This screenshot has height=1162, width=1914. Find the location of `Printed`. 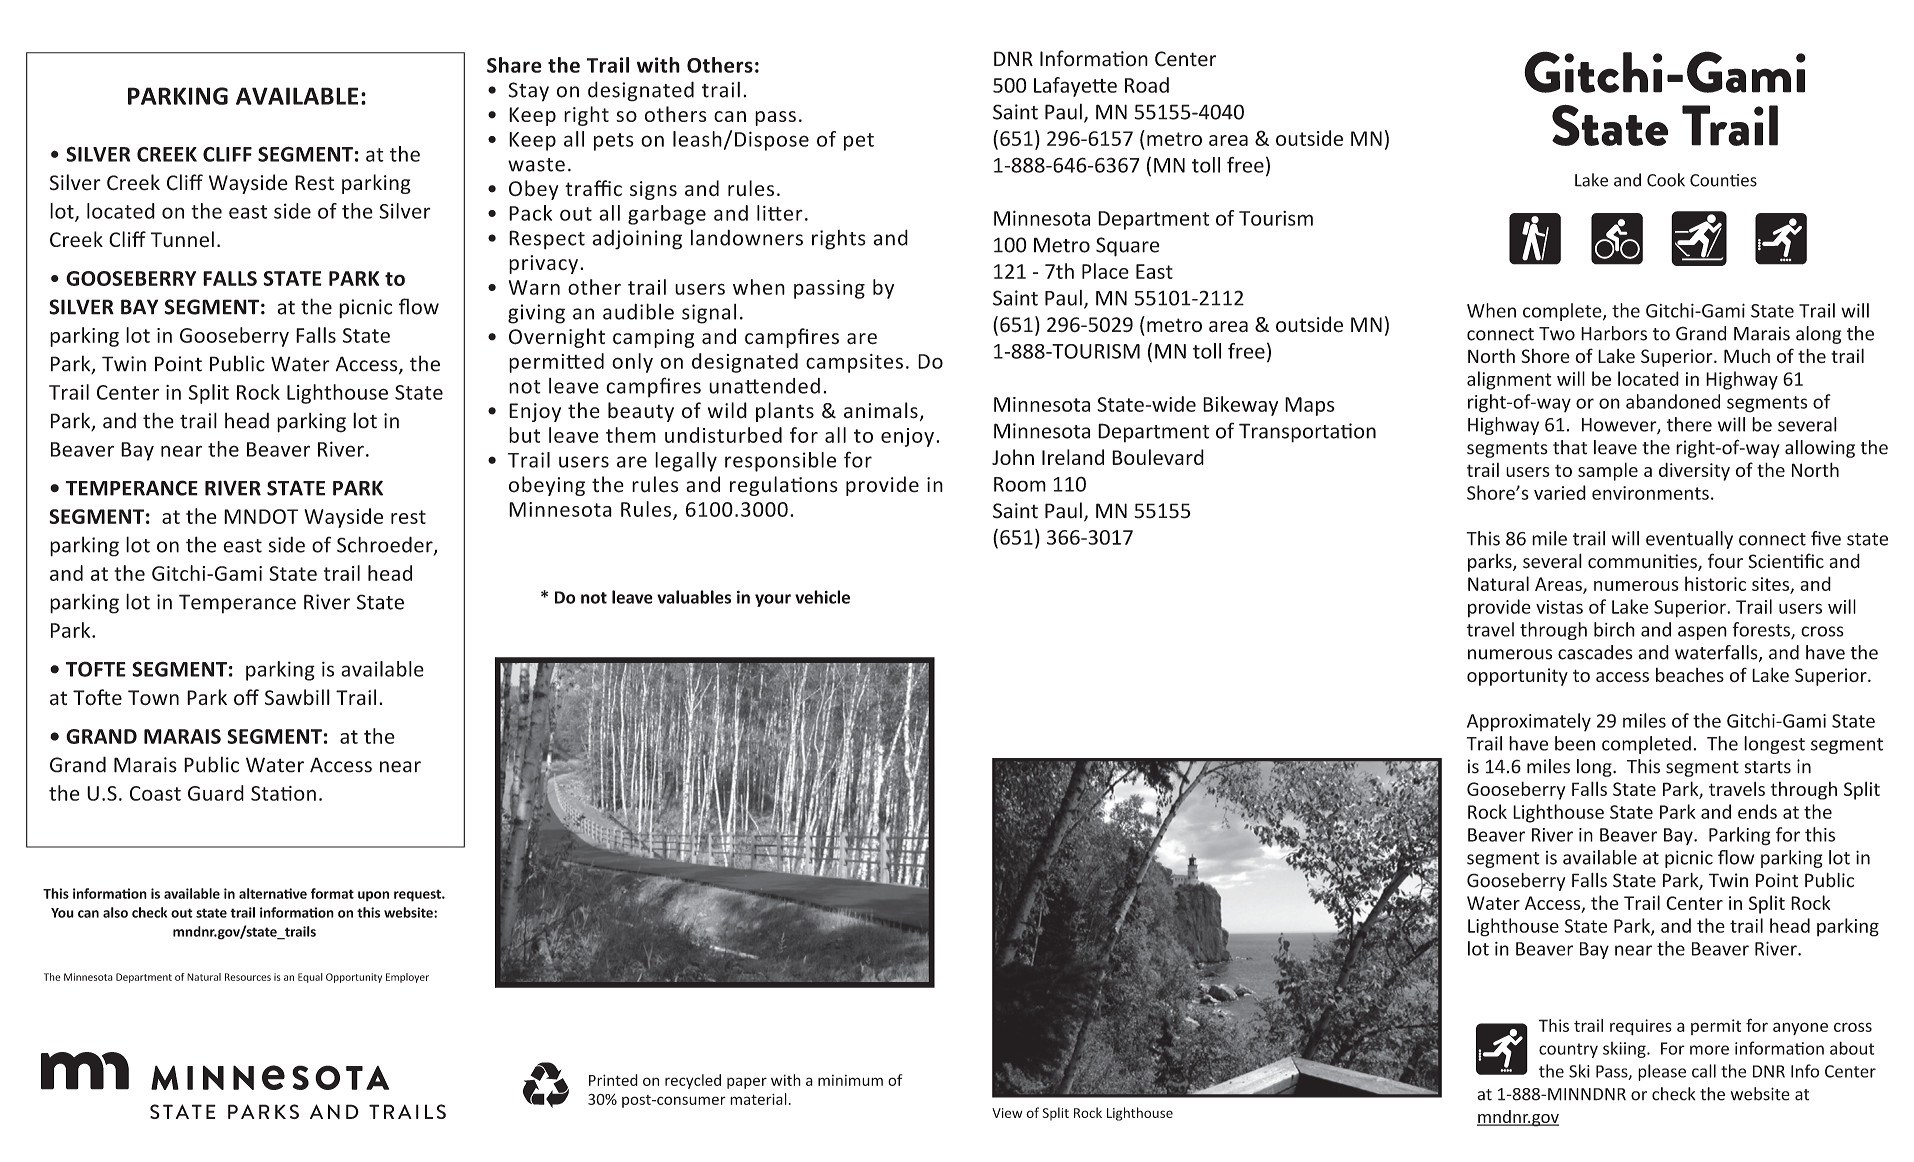

Printed is located at coordinates (613, 1080).
